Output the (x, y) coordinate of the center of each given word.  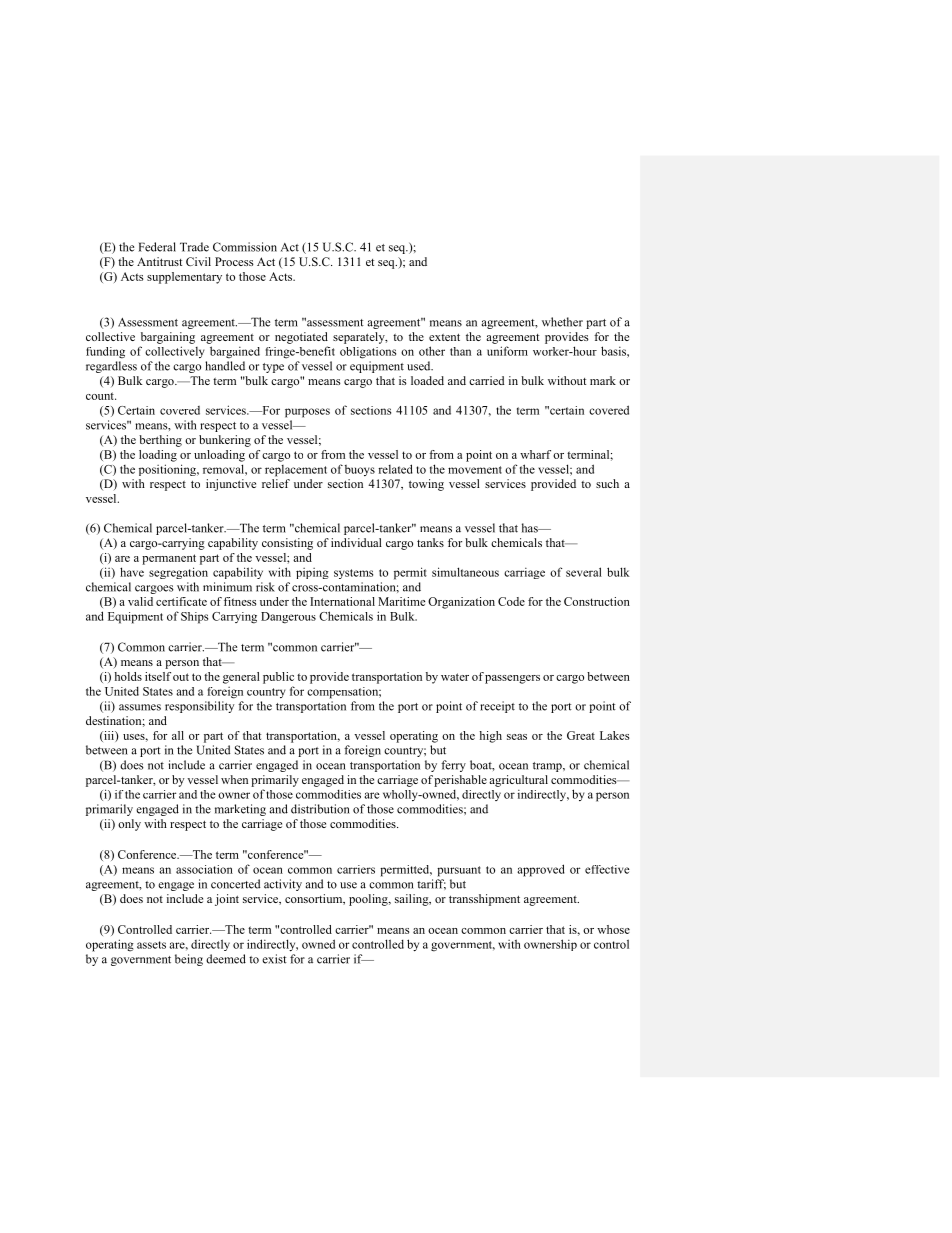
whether (562, 322)
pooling (369, 900)
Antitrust (159, 261)
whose (613, 929)
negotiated (301, 338)
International (342, 601)
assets (151, 945)
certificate (181, 601)
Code (511, 601)
